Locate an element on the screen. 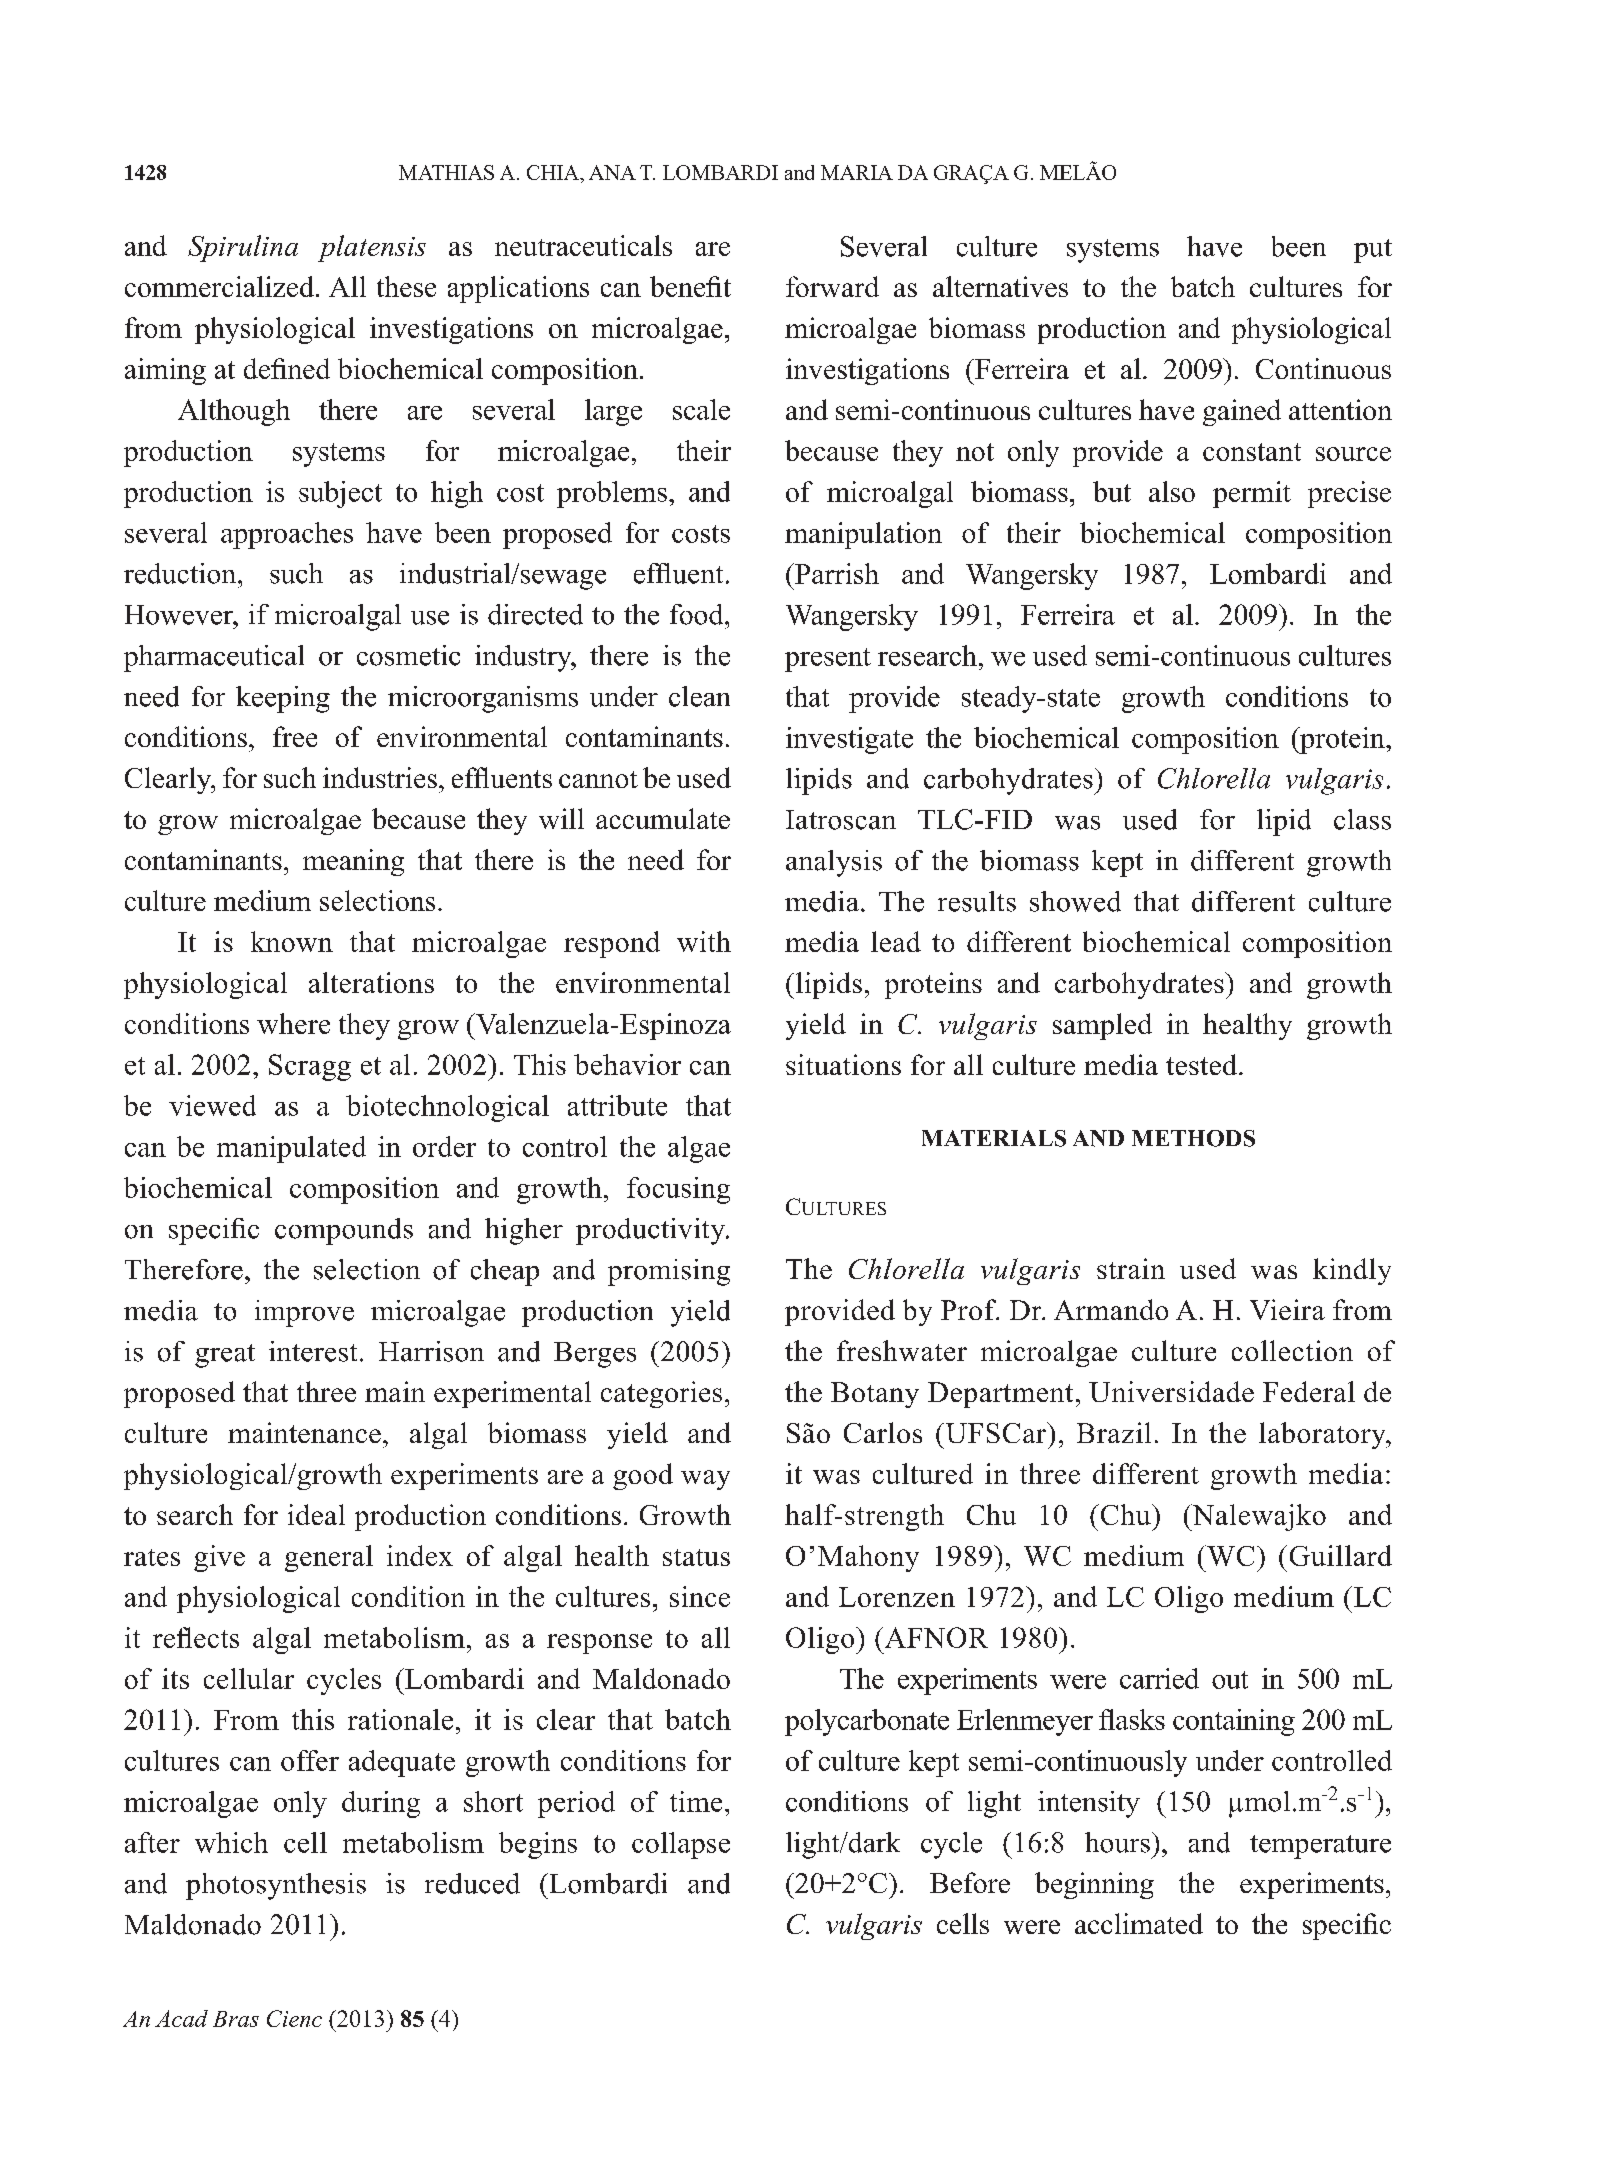  put is located at coordinates (1373, 251).
